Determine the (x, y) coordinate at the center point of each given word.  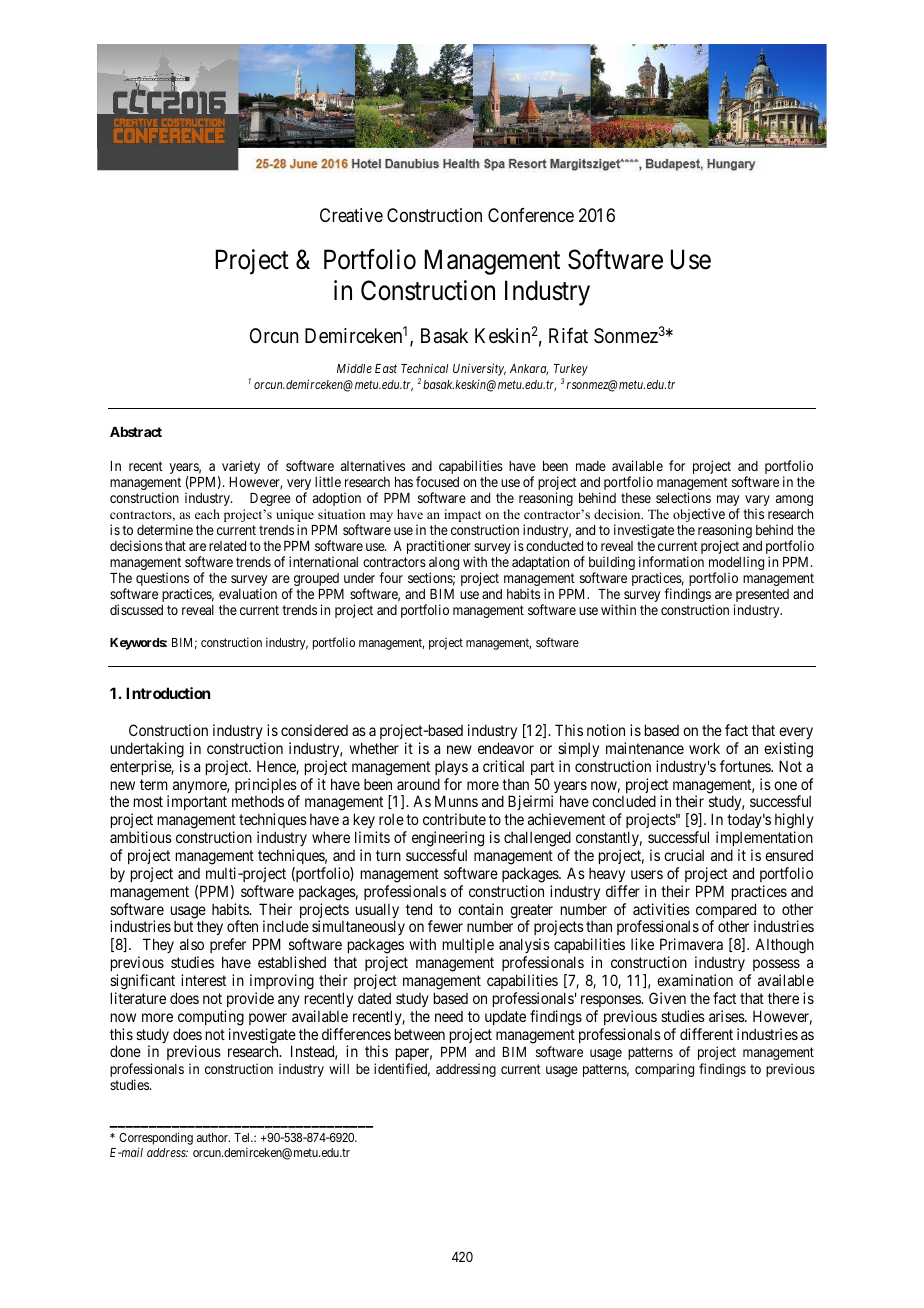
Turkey (571, 371)
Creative (351, 215)
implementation (764, 838)
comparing (664, 1070)
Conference (531, 215)
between (420, 1034)
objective (699, 515)
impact (462, 515)
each (207, 514)
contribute (454, 819)
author (213, 1137)
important (197, 802)
